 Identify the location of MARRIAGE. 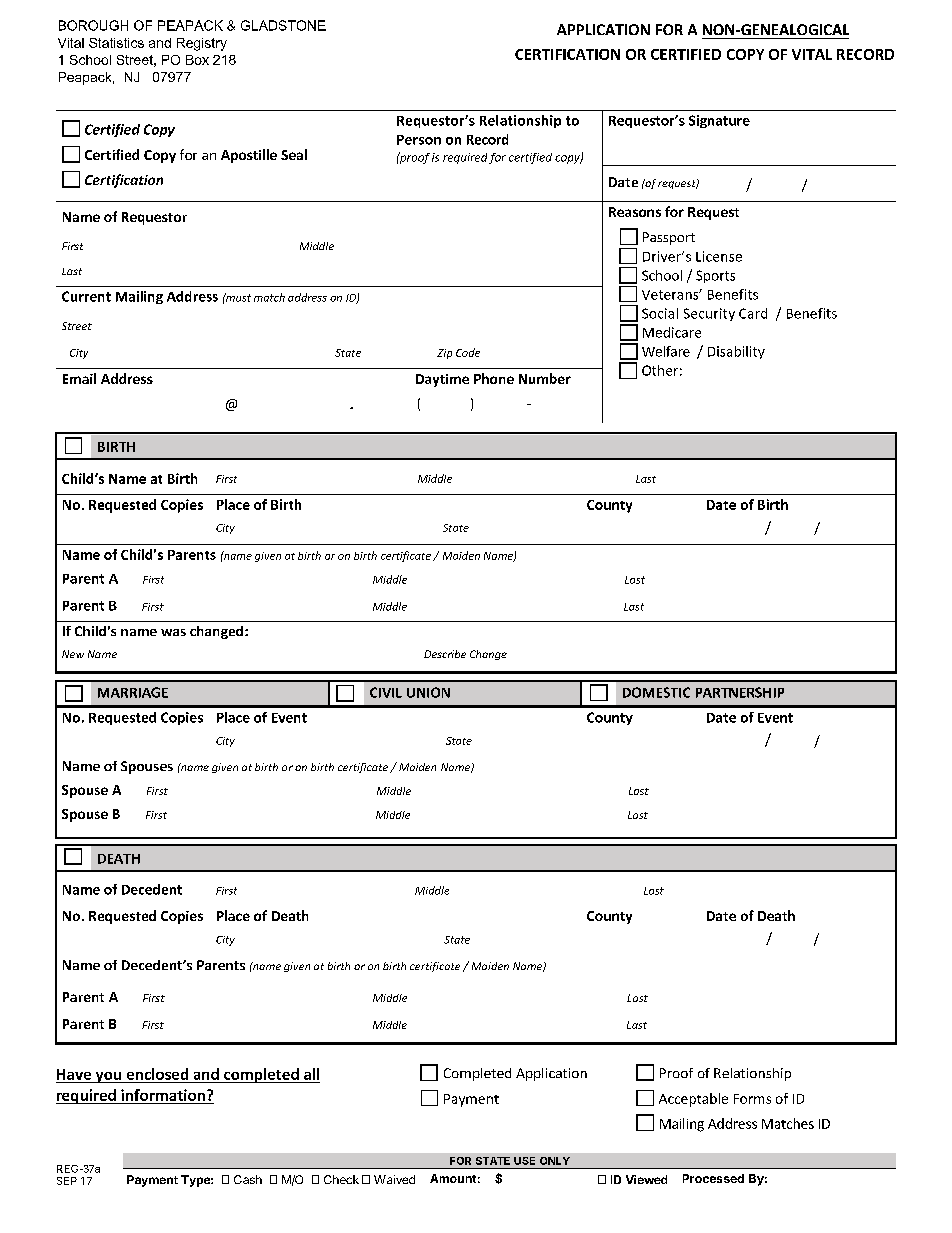
(133, 692).
